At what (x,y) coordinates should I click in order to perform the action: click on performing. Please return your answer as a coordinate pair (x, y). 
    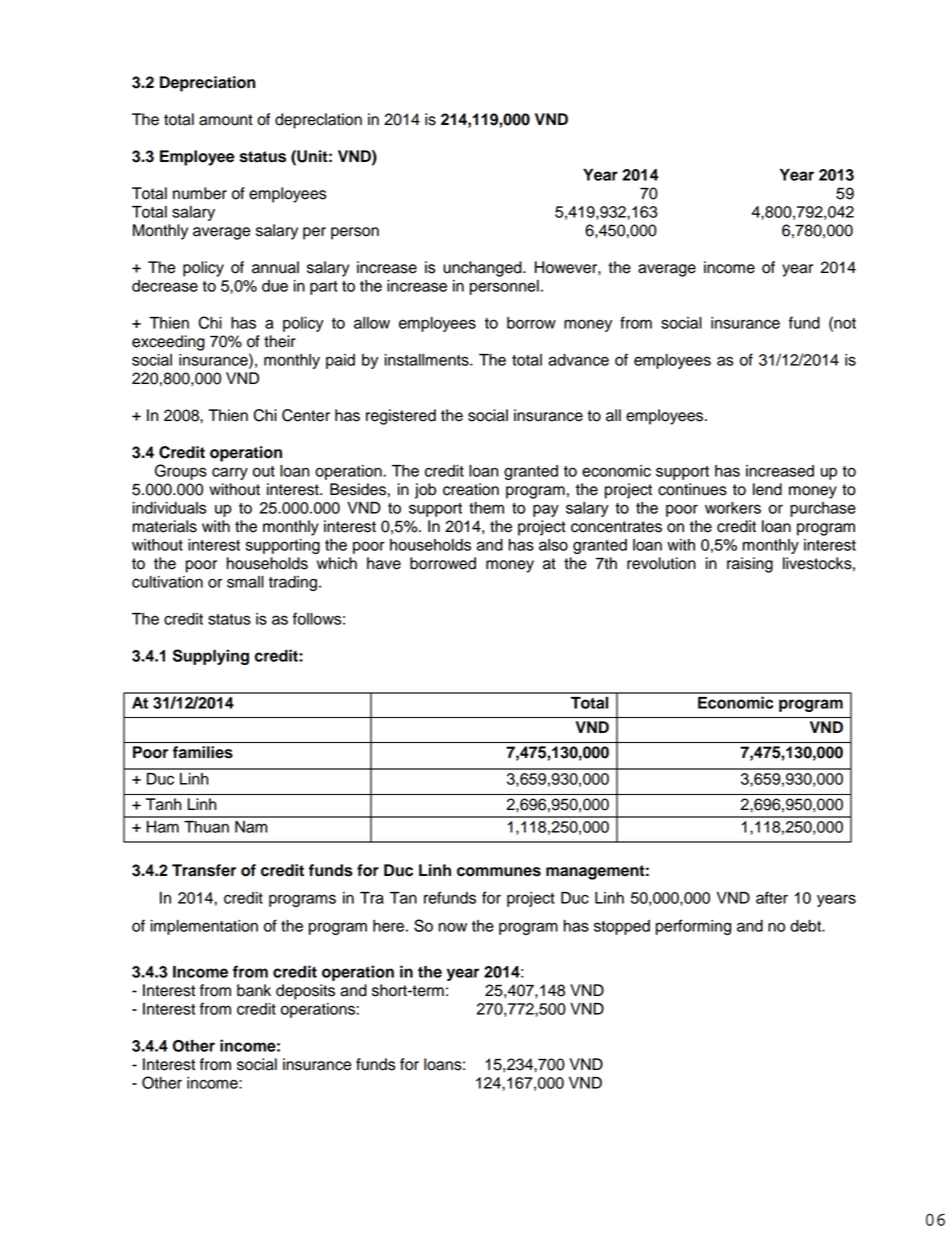
    Looking at the image, I should click on (693, 927).
